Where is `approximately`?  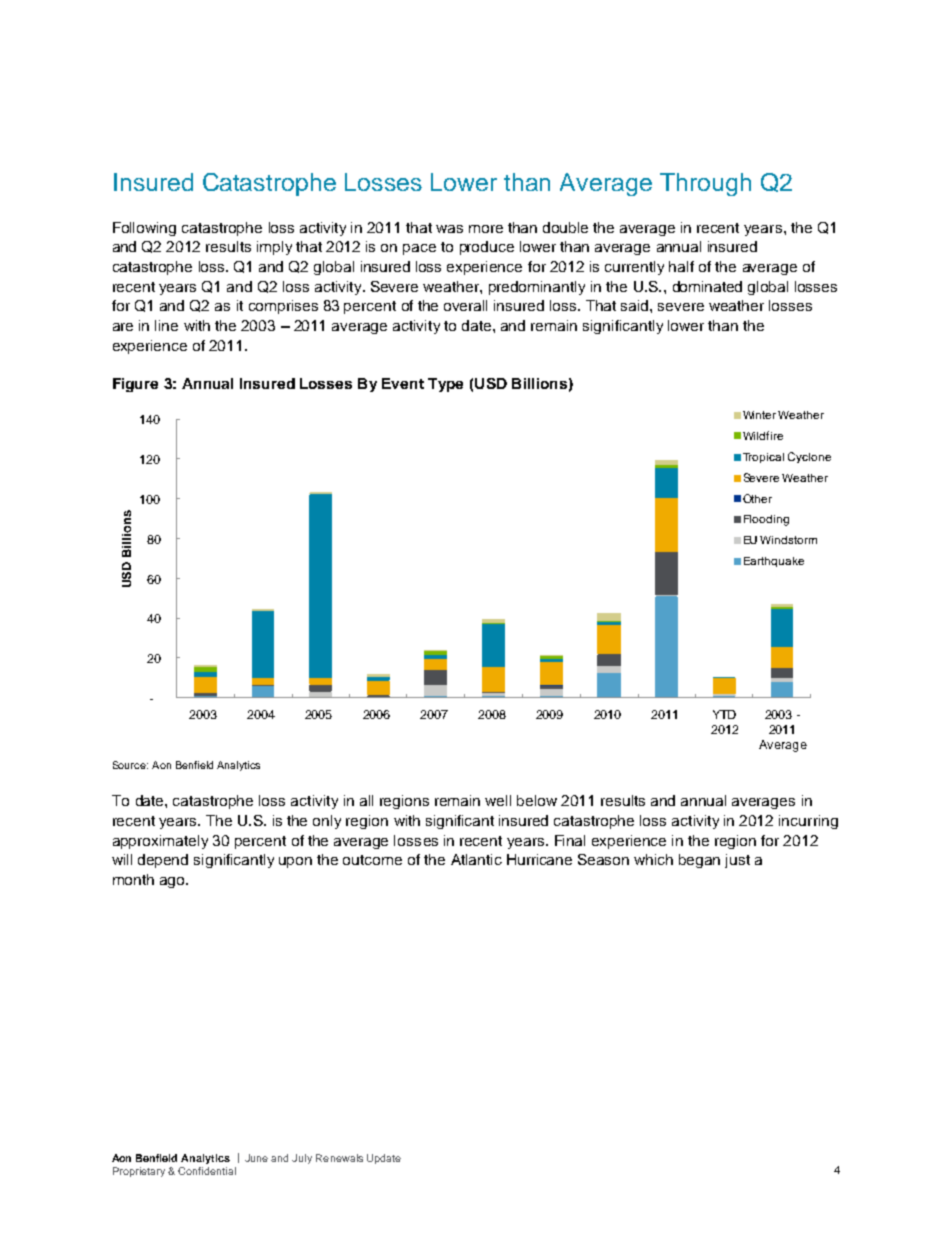
approximately is located at coordinates (160, 842).
